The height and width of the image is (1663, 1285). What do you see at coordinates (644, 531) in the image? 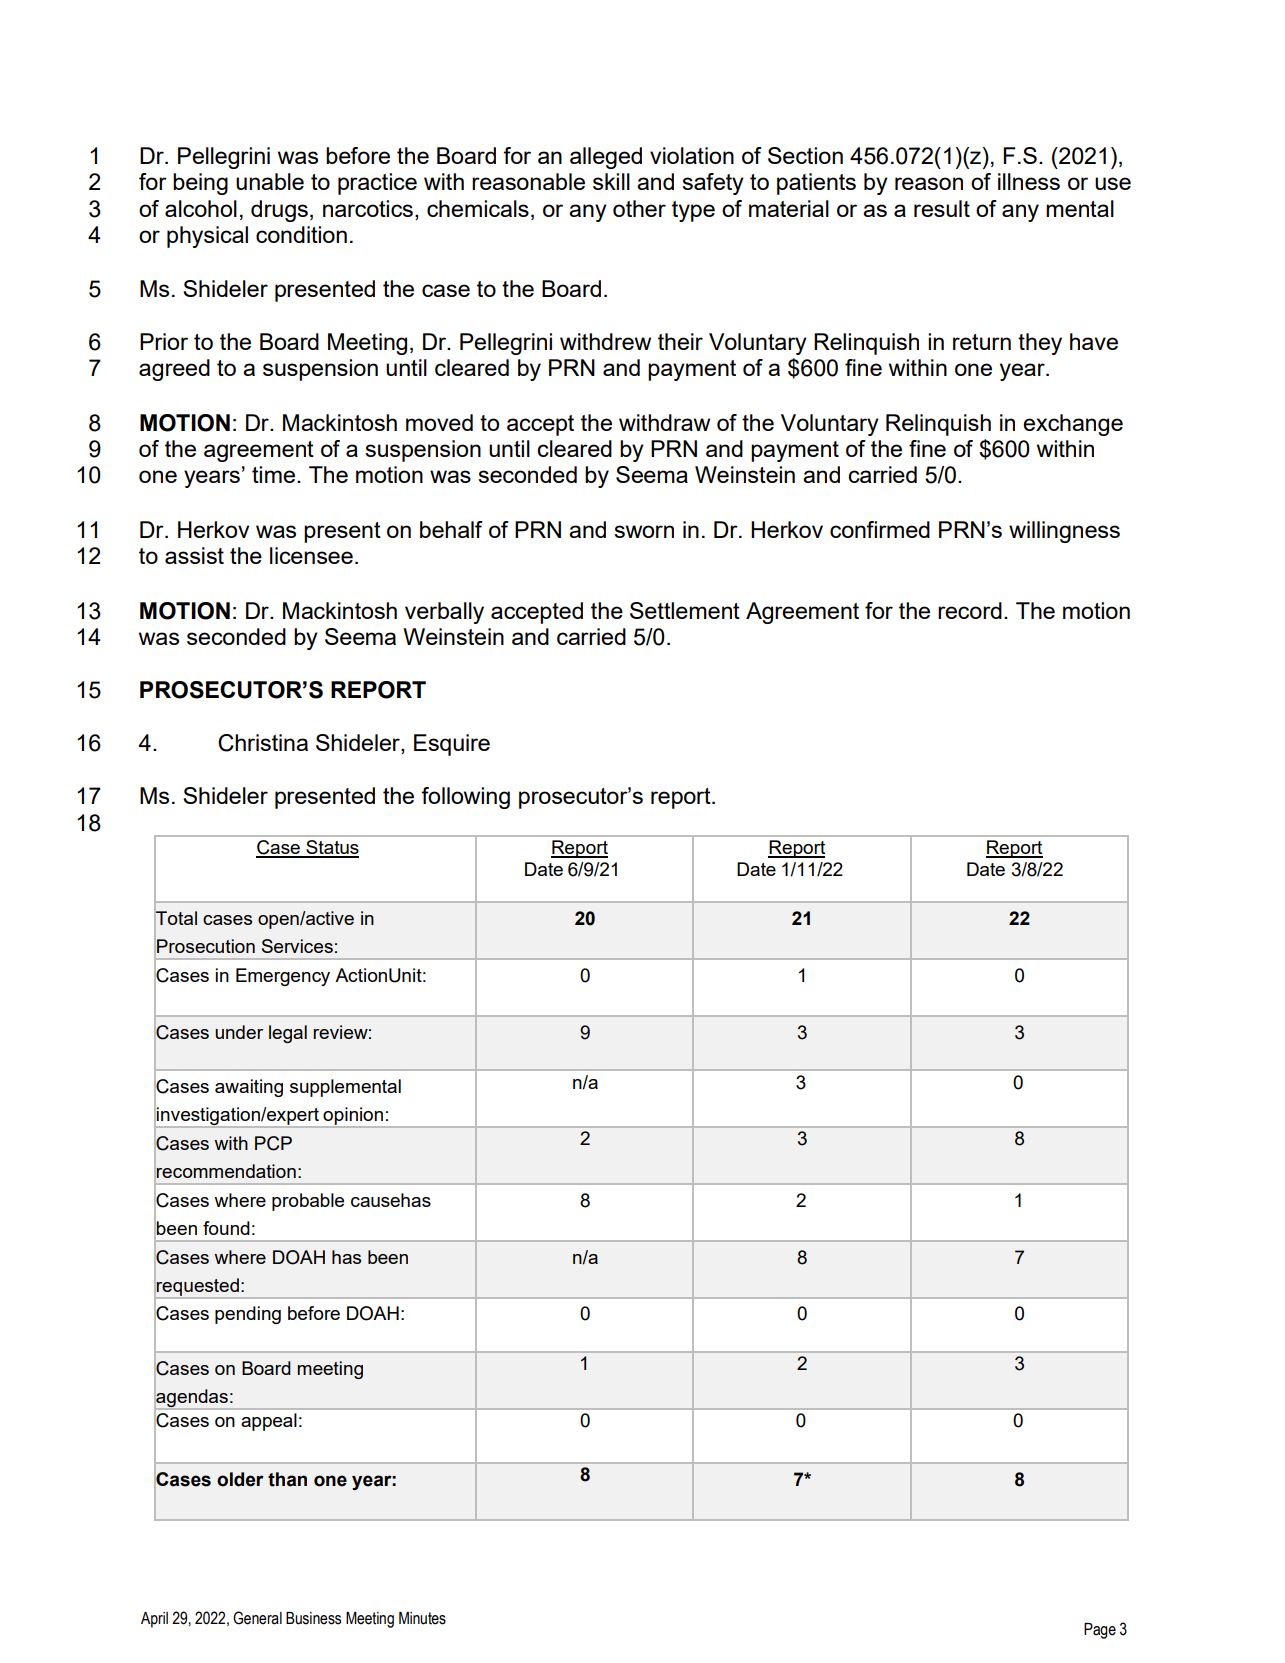
I see `sworn` at bounding box center [644, 531].
